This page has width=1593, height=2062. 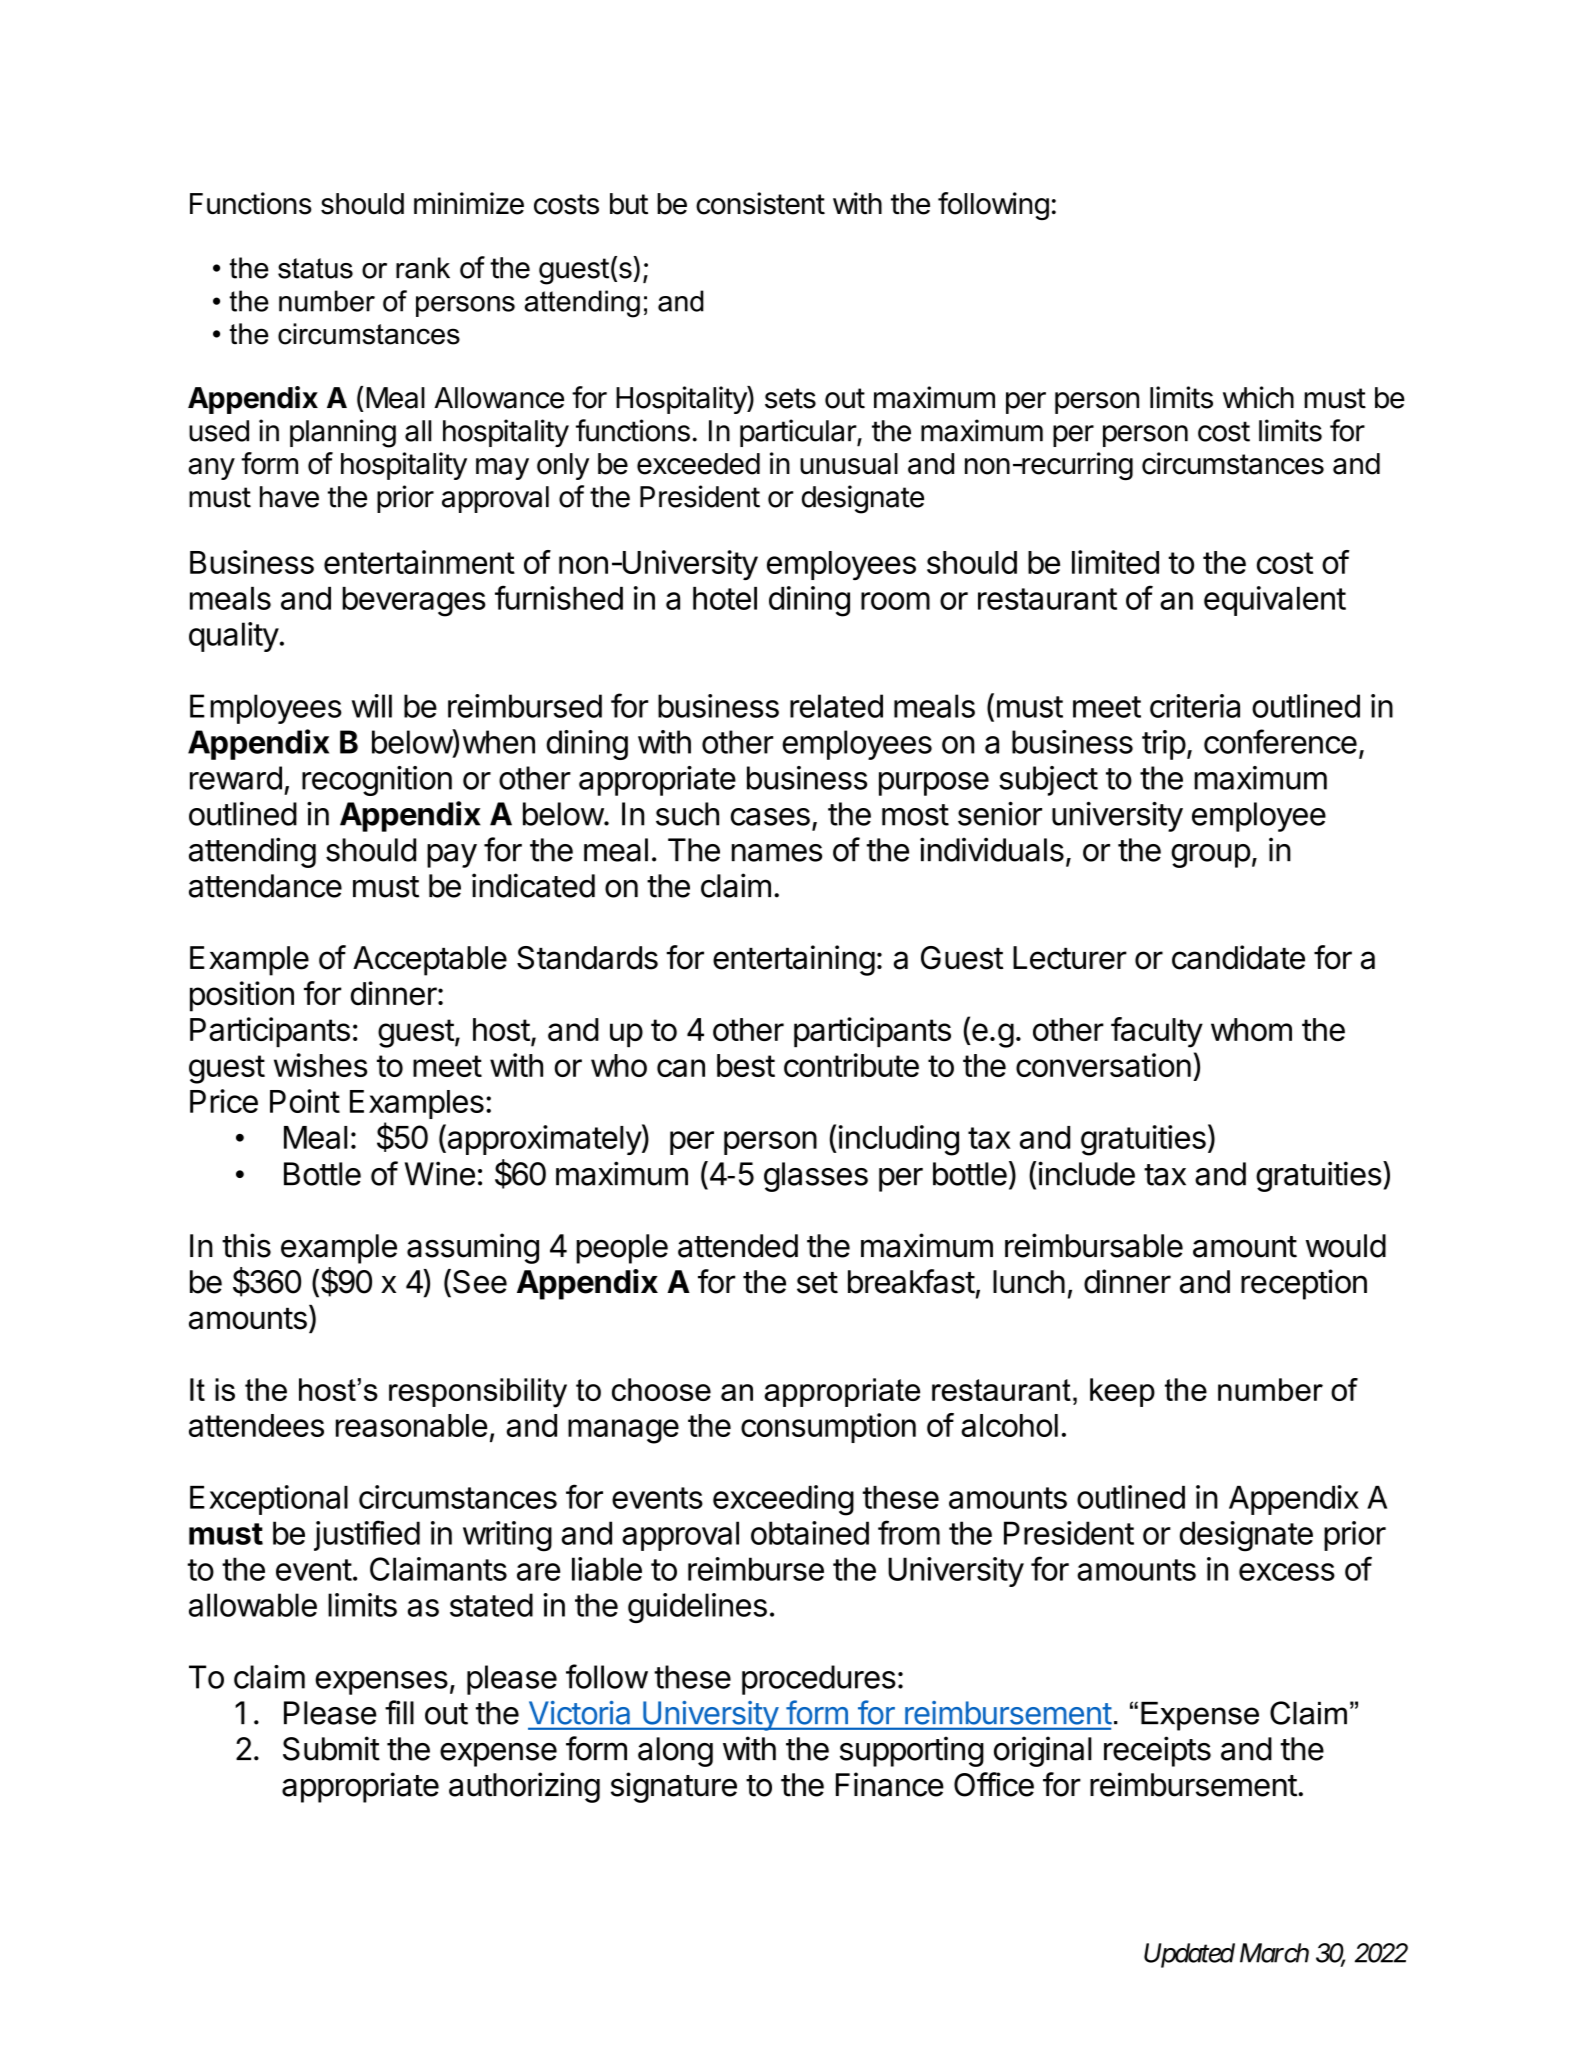 What do you see at coordinates (331, 1748) in the page?
I see `Submit` at bounding box center [331, 1748].
